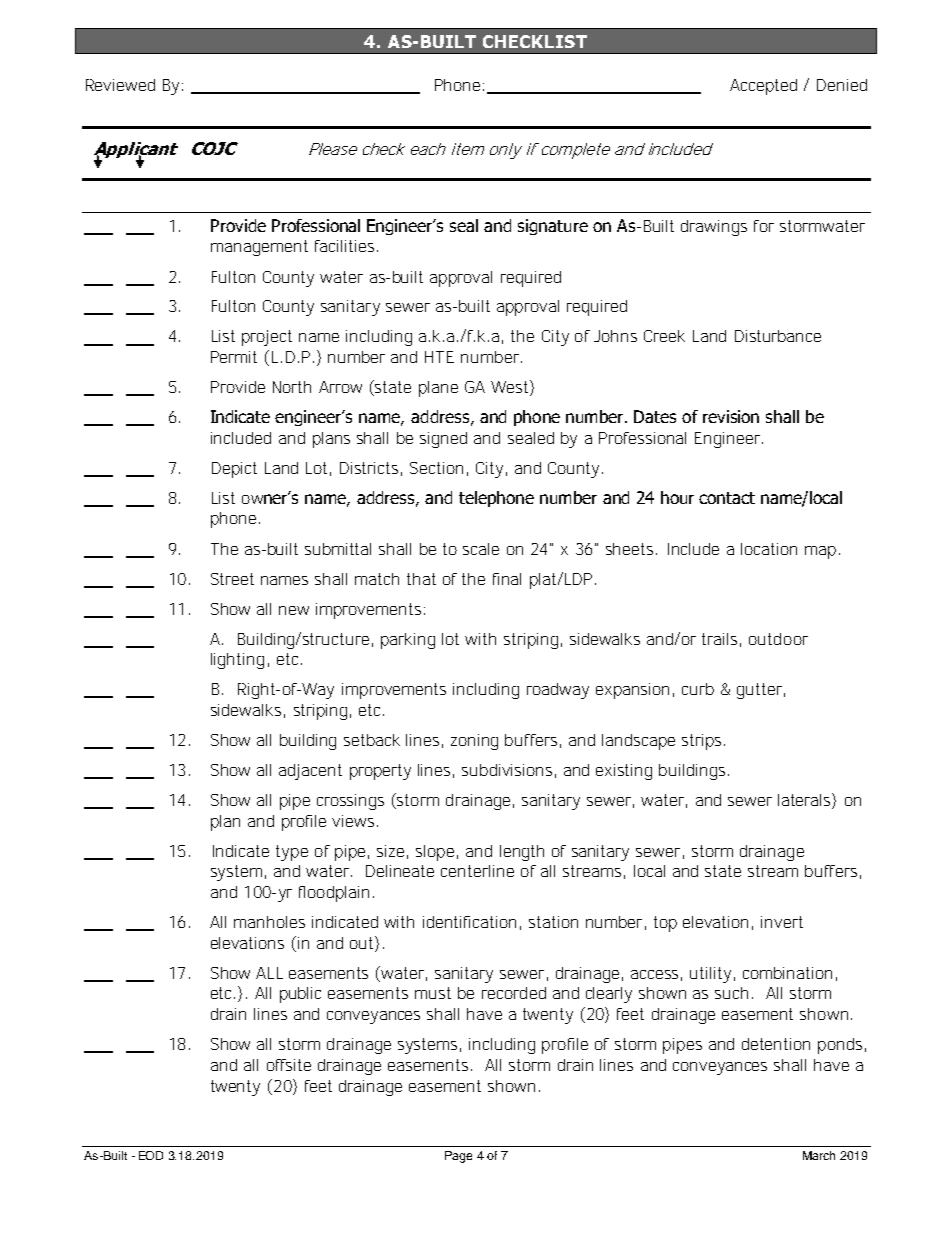 The width and height of the screenshot is (952, 1233). I want to click on Reviewed, so click(120, 85).
